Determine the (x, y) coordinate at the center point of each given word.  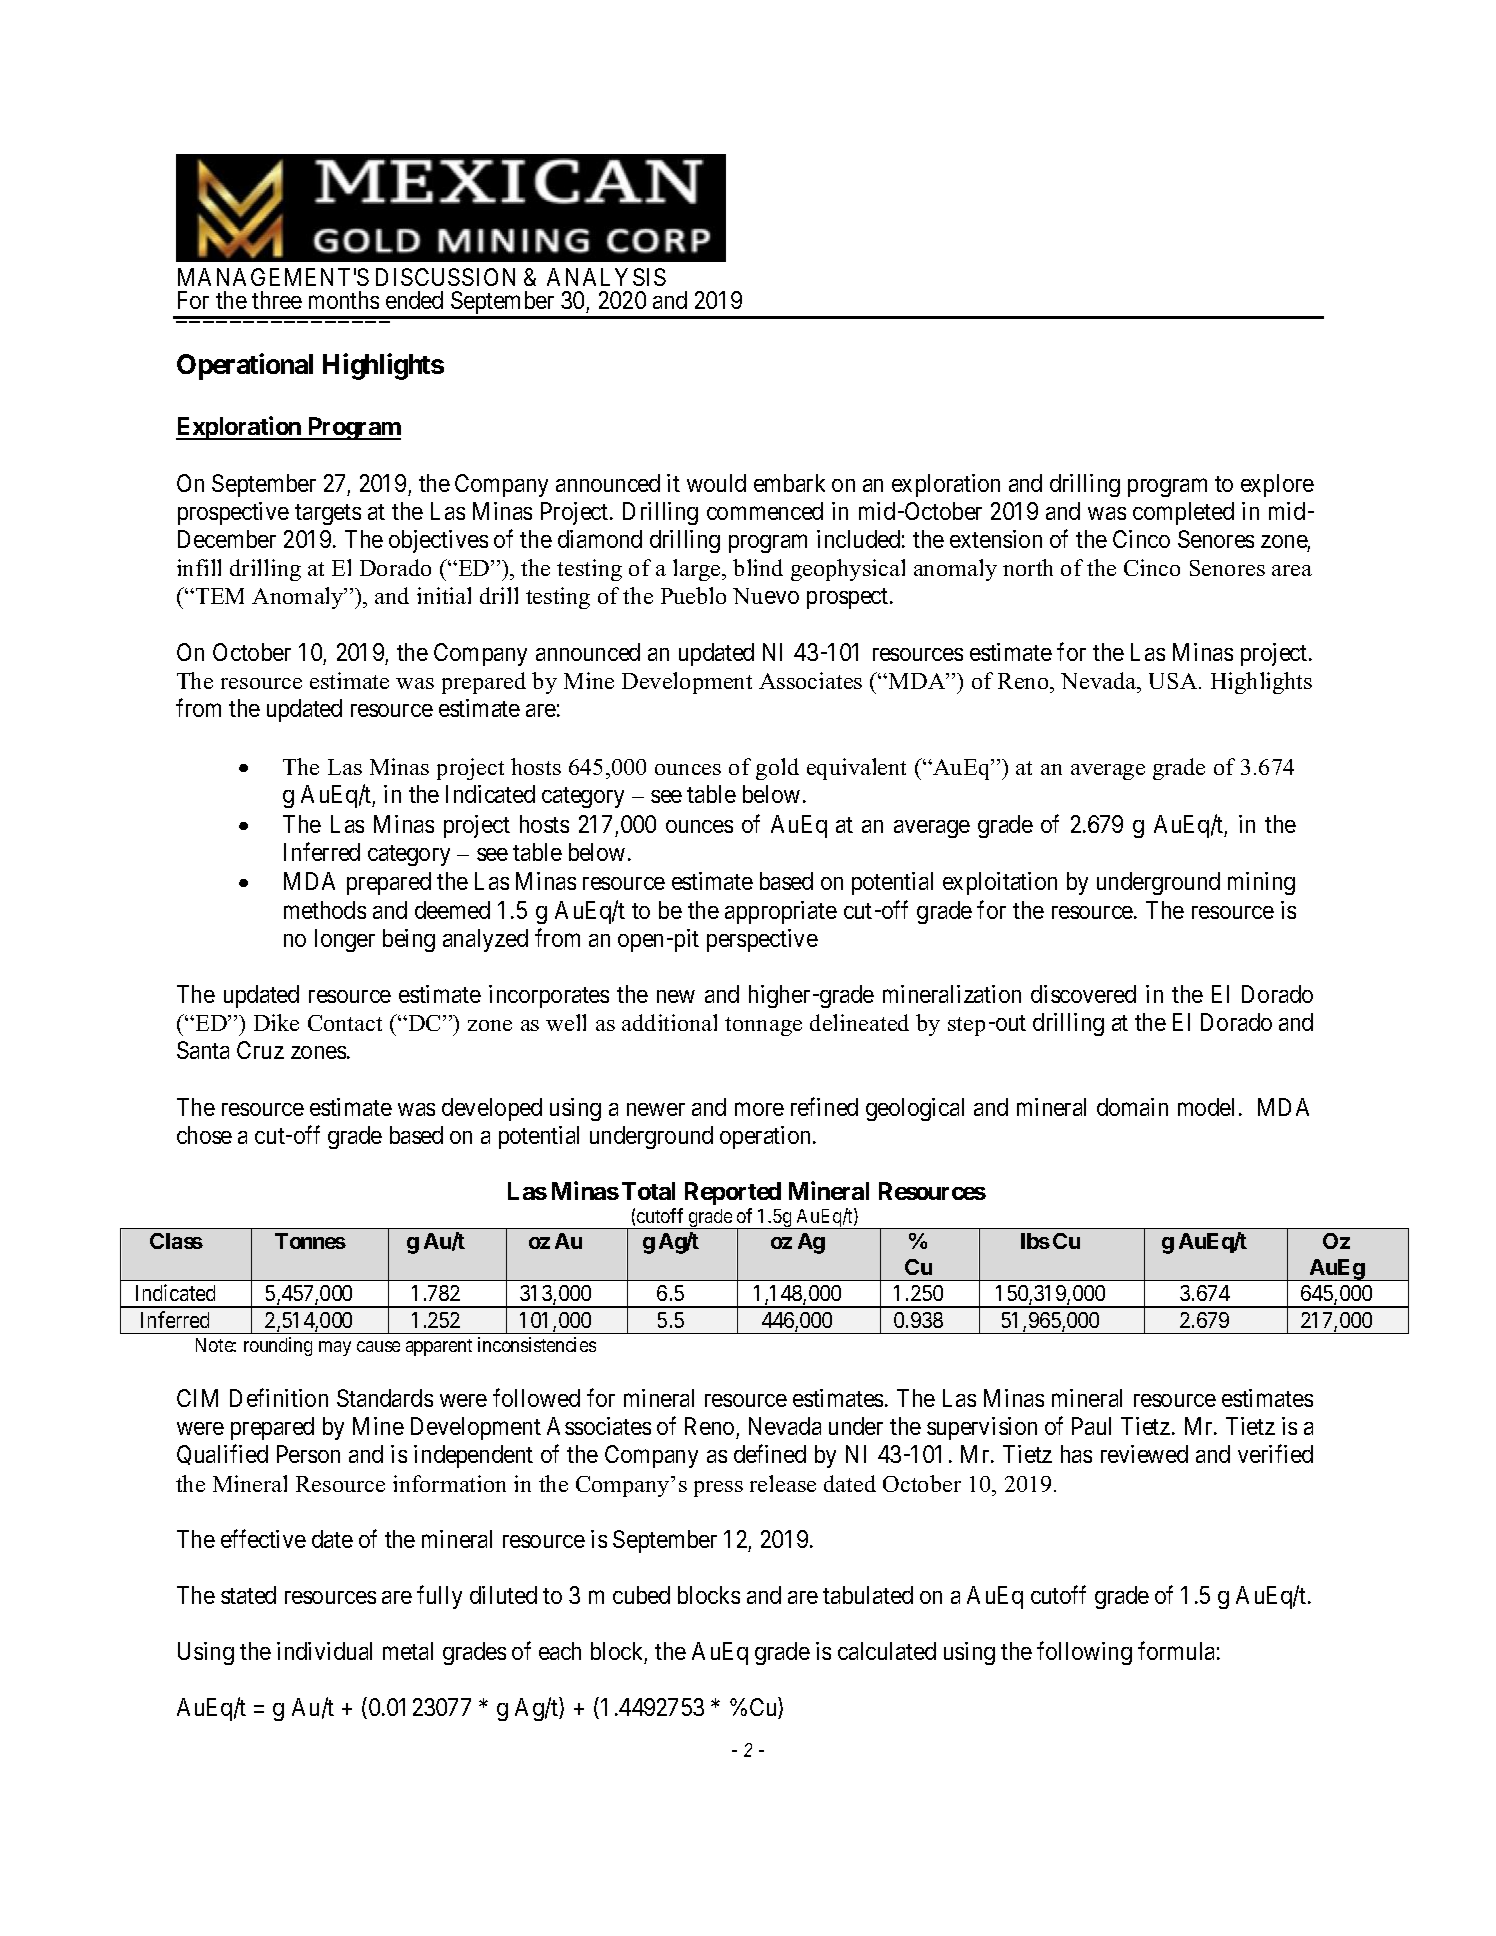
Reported (733, 1193)
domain (1132, 1107)
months (344, 300)
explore (1277, 485)
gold (777, 769)
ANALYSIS (606, 277)
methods (325, 910)
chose (204, 1135)
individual (324, 1651)
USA (1174, 681)
